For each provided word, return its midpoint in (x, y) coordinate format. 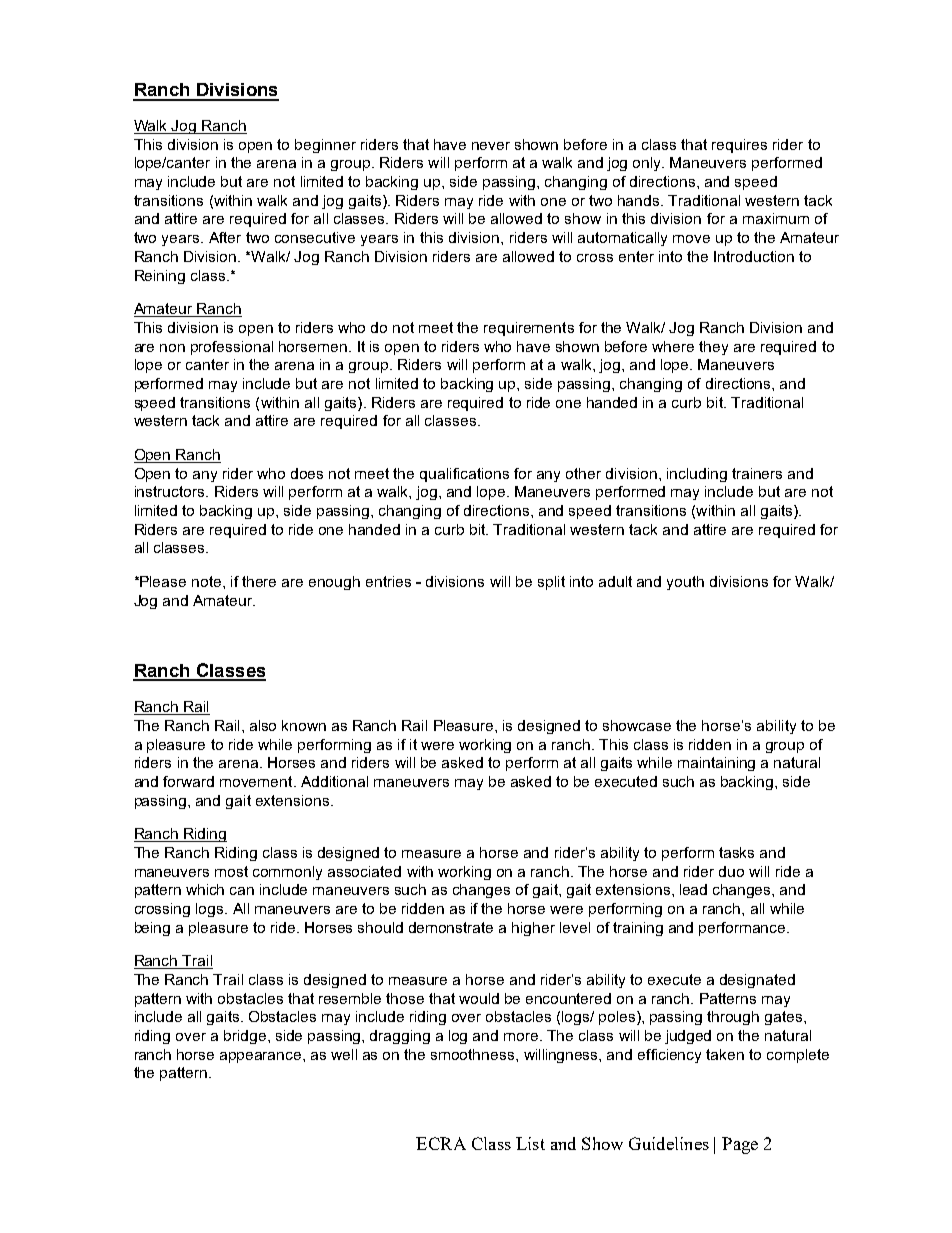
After (225, 237)
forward (188, 781)
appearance (262, 1057)
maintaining (716, 764)
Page (740, 1145)
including (697, 475)
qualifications (464, 475)
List (530, 1143)
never (491, 146)
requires (739, 146)
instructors (171, 491)
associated (364, 871)
